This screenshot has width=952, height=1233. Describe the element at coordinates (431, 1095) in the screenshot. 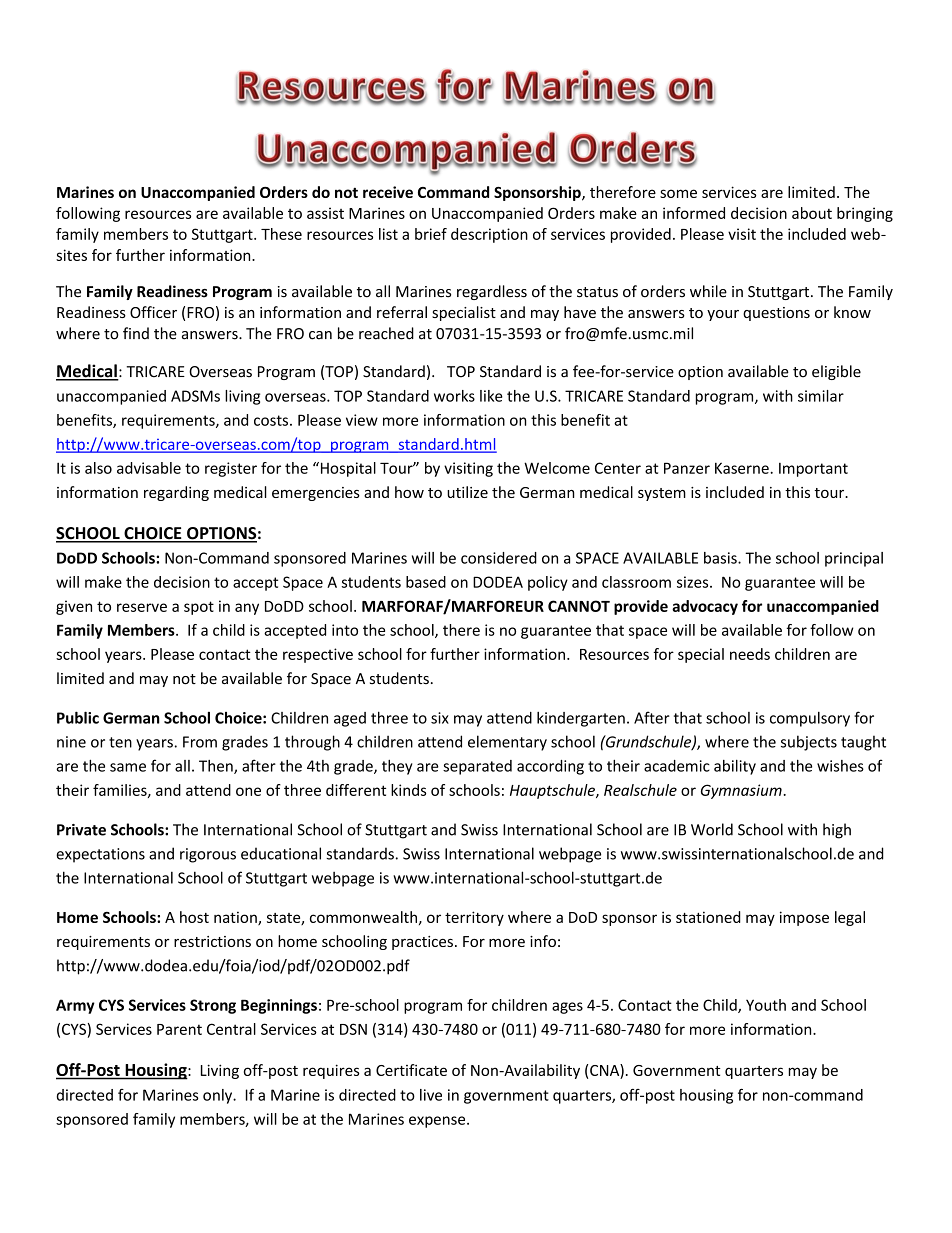

I see `live` at that location.
